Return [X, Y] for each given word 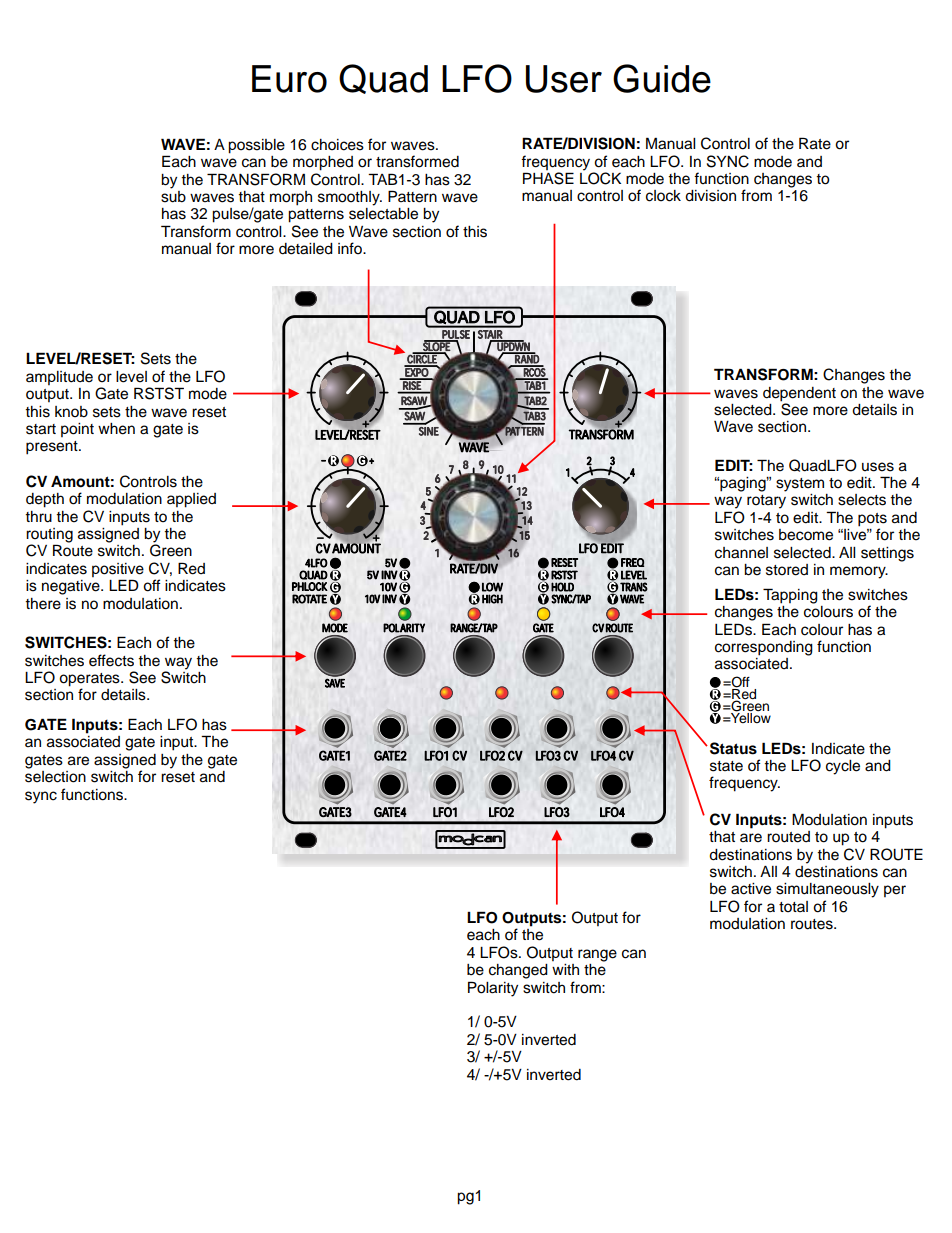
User [564, 79]
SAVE [335, 683]
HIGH [492, 599]
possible [256, 146]
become [806, 535]
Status [733, 748]
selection [55, 777]
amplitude [59, 378]
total [793, 907]
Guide [662, 78]
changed [518, 971]
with [565, 969]
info [351, 248]
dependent [799, 394]
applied [191, 500]
